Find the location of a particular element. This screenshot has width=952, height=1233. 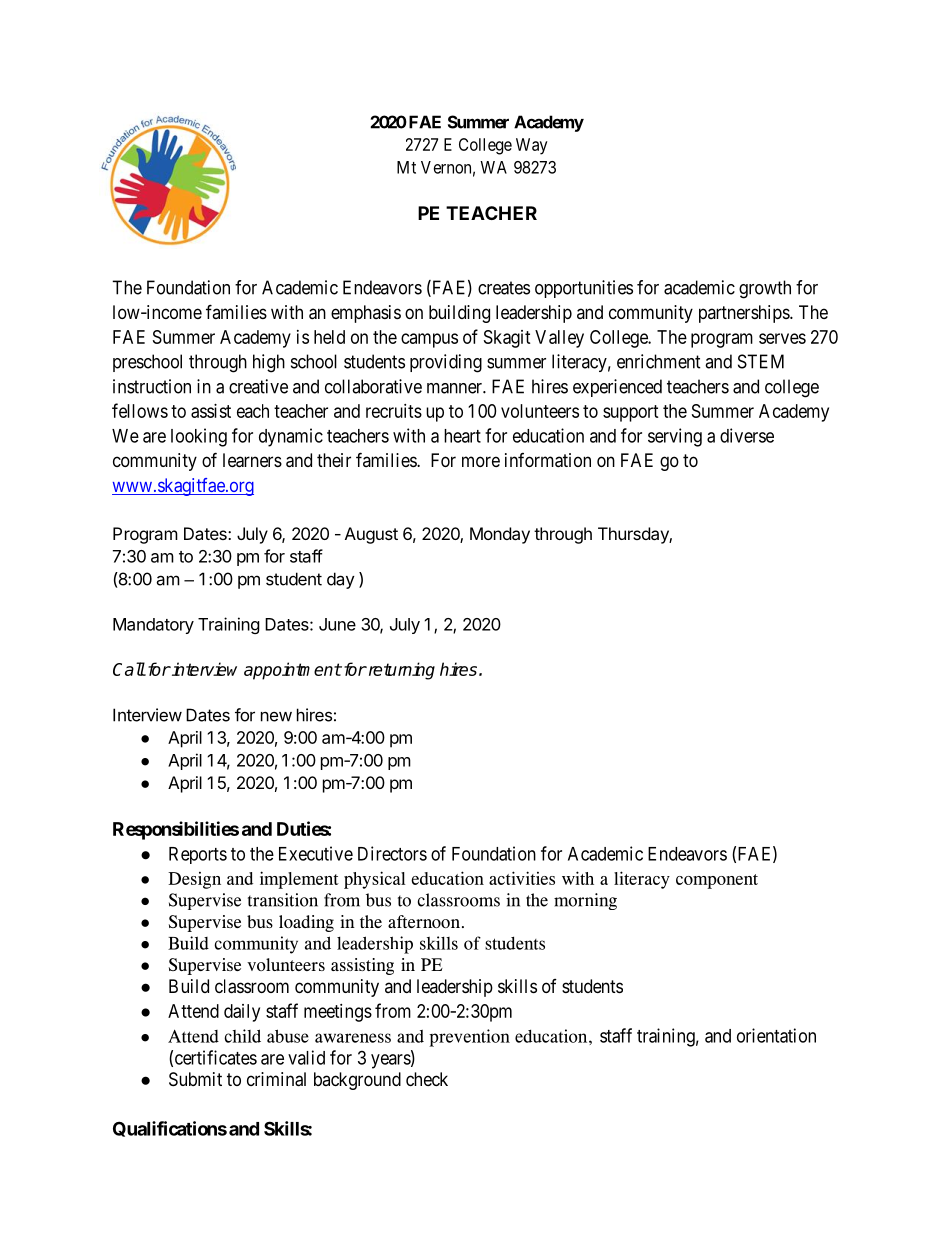

learners is located at coordinates (252, 460).
